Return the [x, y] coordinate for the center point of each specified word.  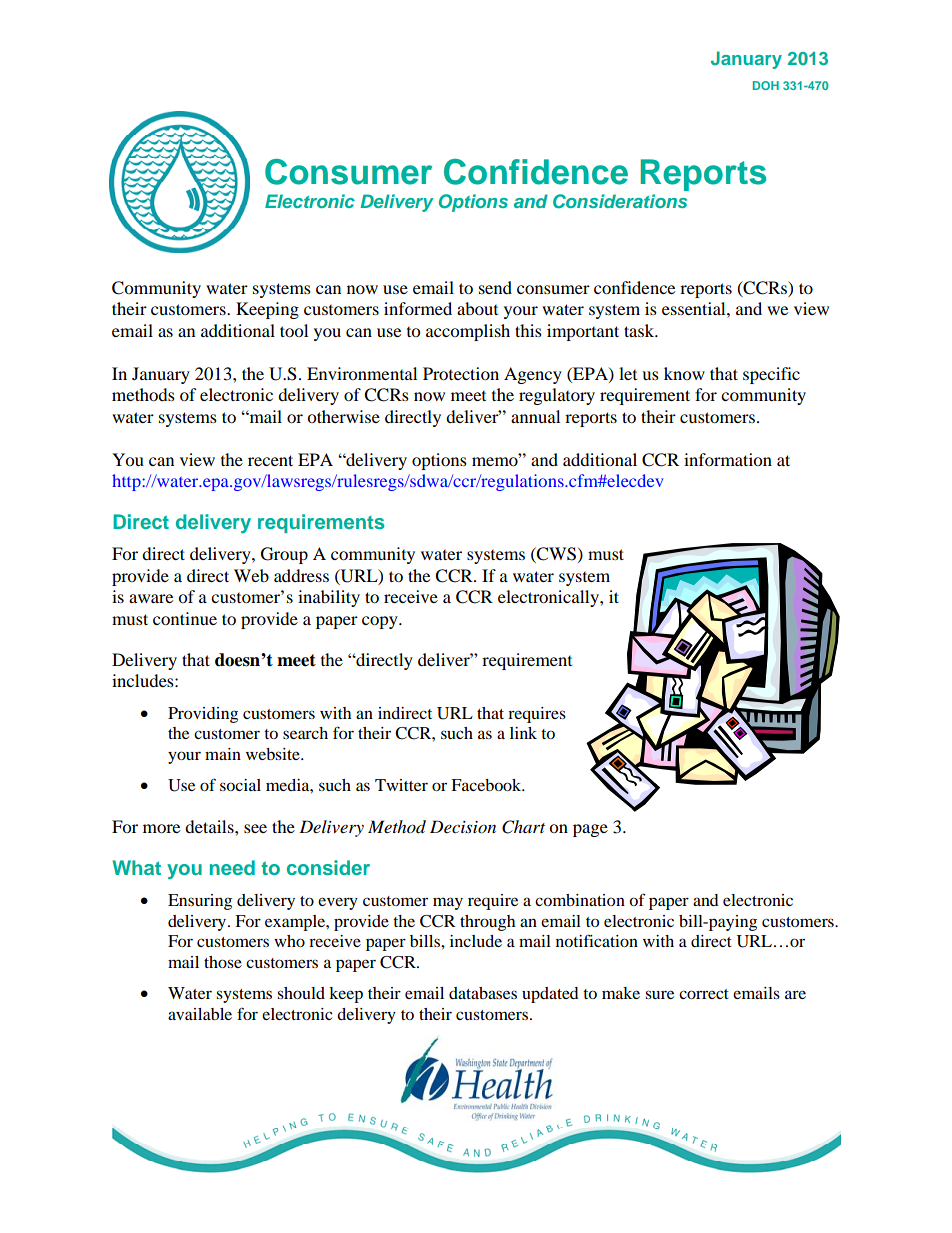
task [640, 330]
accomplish [468, 332]
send [495, 287]
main [223, 754]
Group [284, 555]
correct [704, 994]
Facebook [487, 785]
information [728, 459]
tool [294, 330]
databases [483, 993]
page [590, 830]
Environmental [362, 373]
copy [381, 622]
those [223, 962]
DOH [766, 85]
